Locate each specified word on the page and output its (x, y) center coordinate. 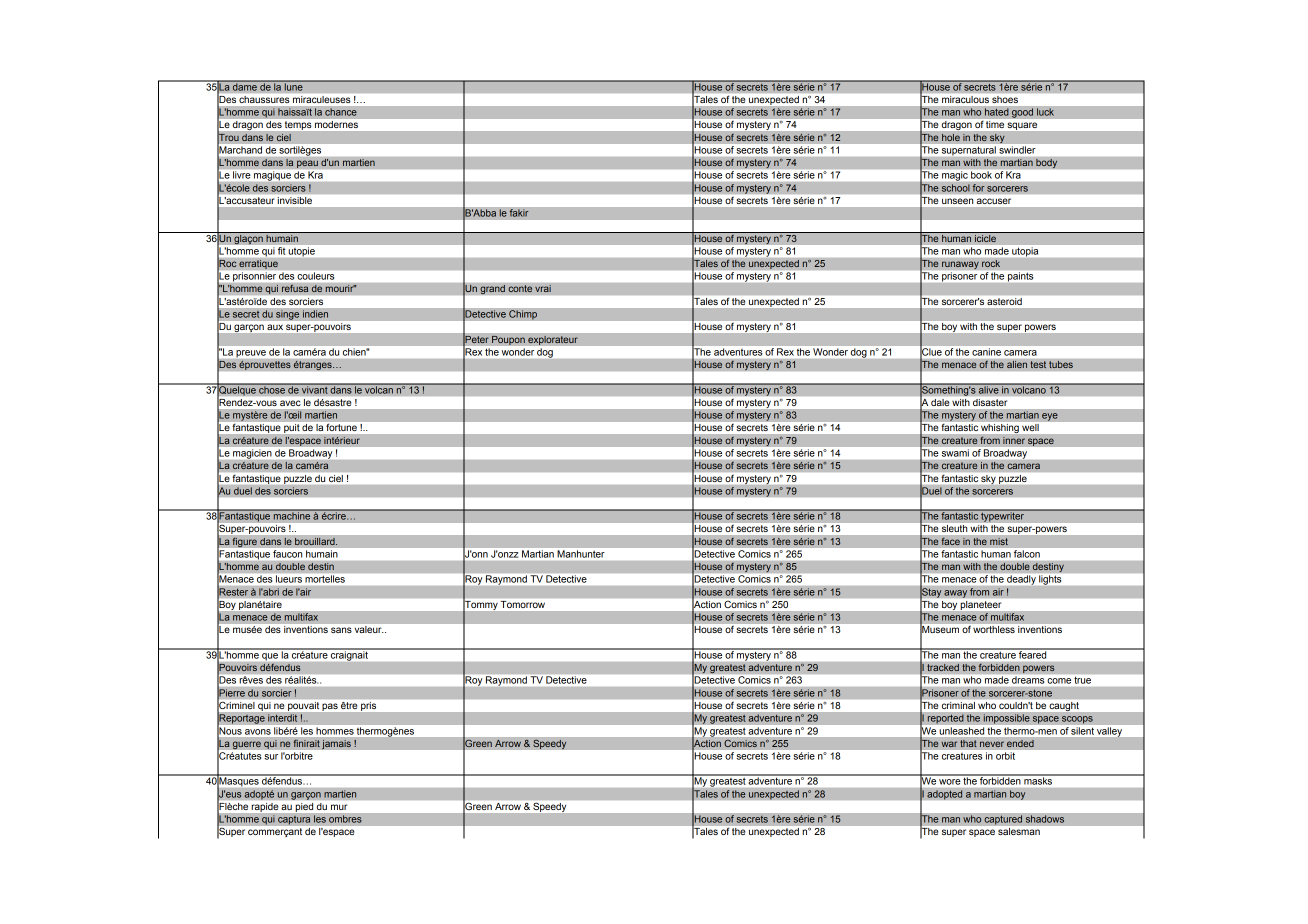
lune (293, 86)
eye (1050, 417)
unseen (957, 201)
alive (989, 389)
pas (330, 707)
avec (290, 403)
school (955, 188)
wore (949, 782)
